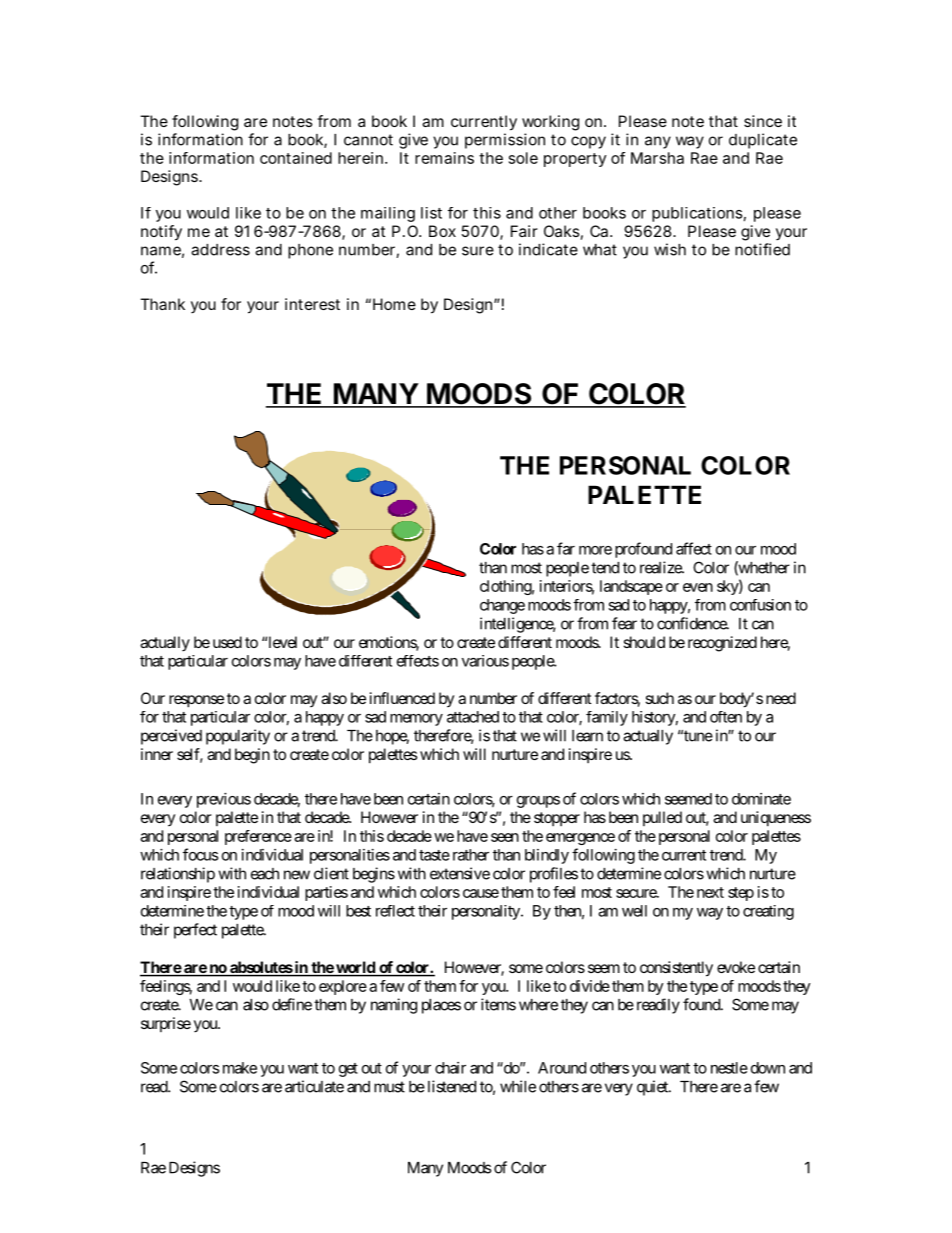  I want to click on remains, so click(444, 158).
